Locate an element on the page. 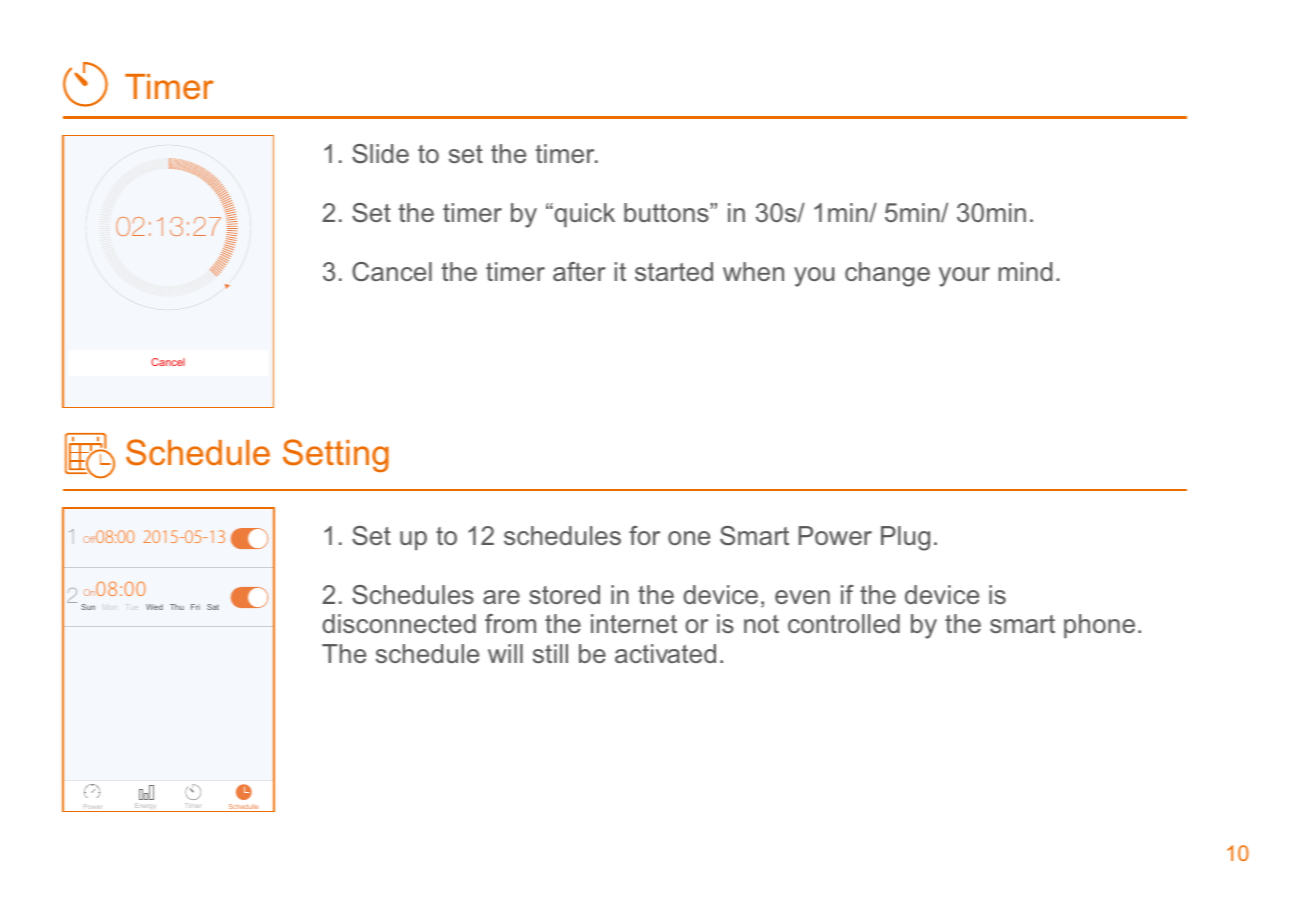  Slide is located at coordinates (380, 154).
